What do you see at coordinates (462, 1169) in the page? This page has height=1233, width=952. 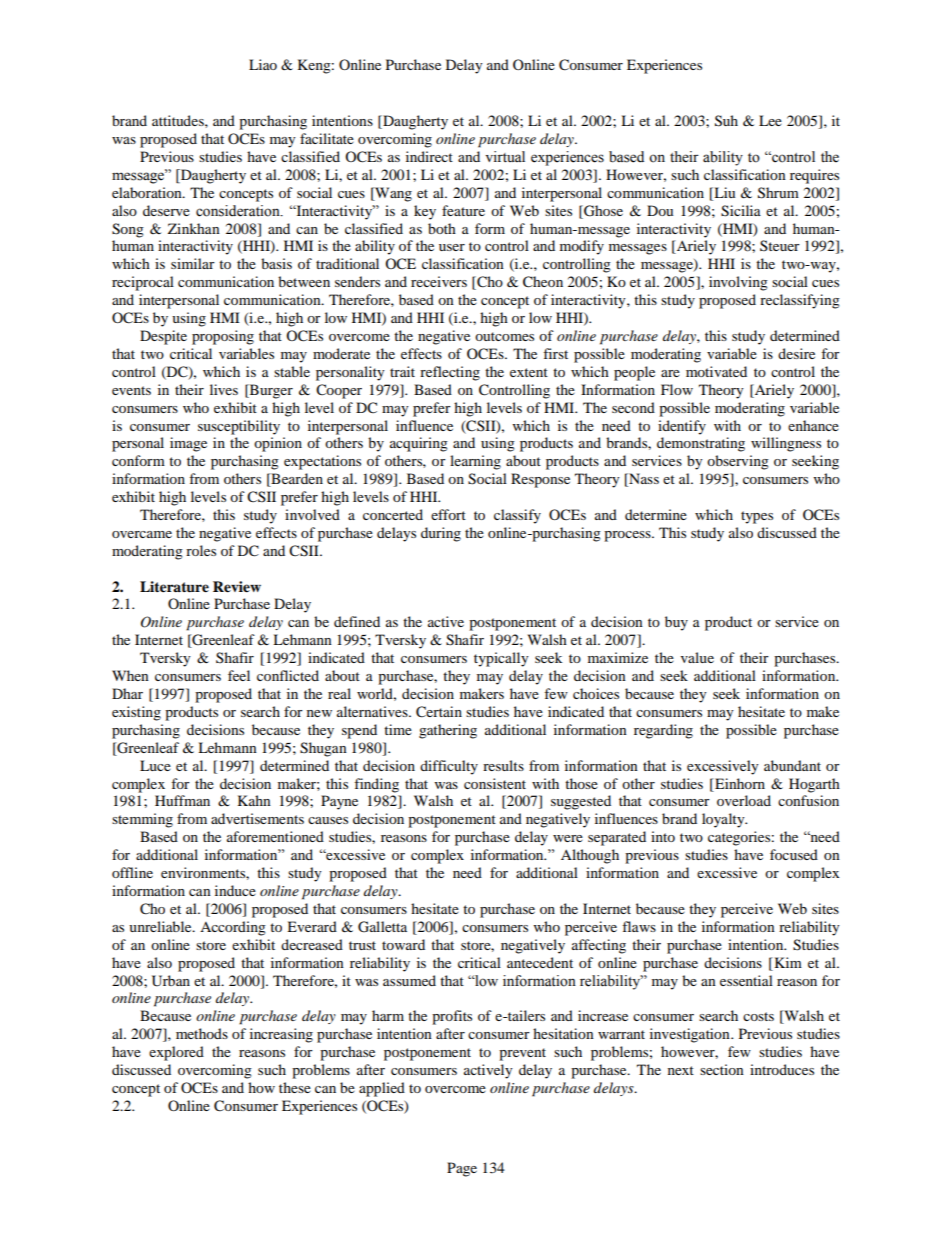 I see `Page` at bounding box center [462, 1169].
